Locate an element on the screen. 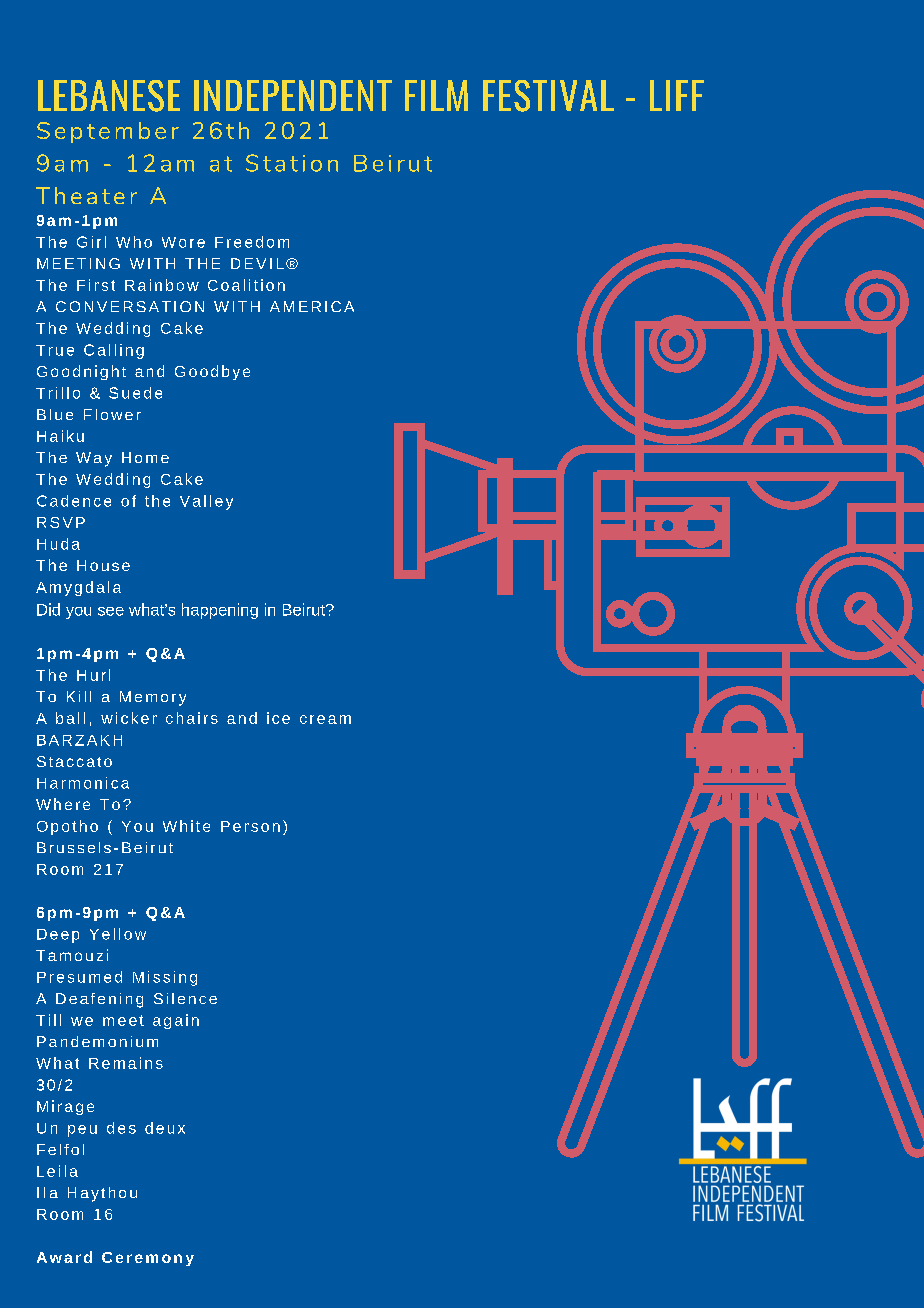  September is located at coordinates (108, 132).
